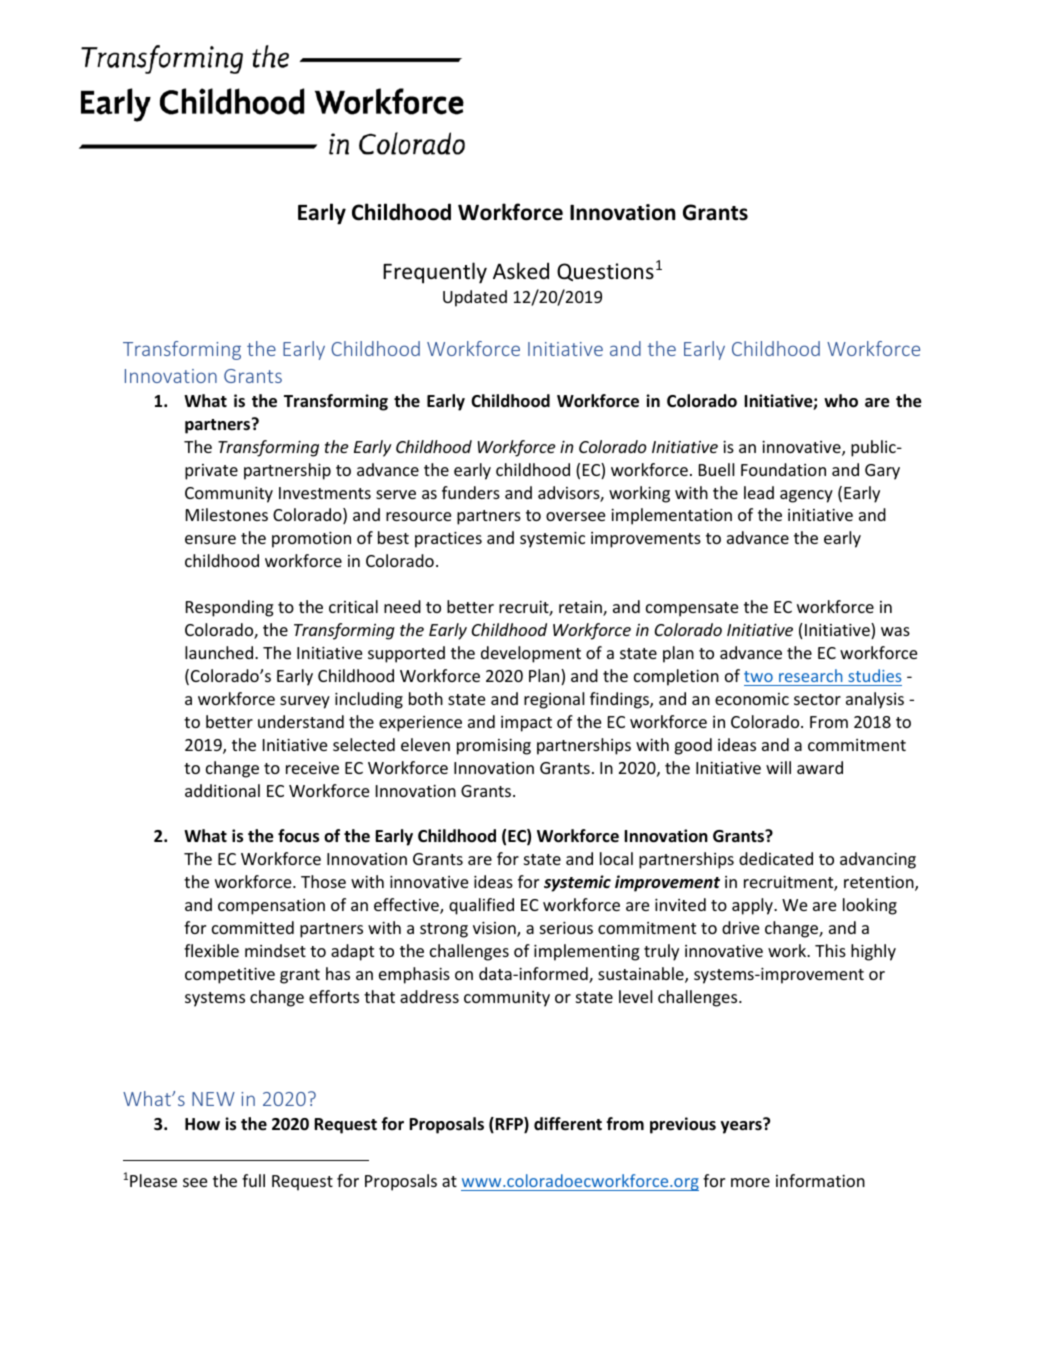 The width and height of the screenshot is (1045, 1352). Describe the element at coordinates (495, 929) in the screenshot. I see `vision` at that location.
